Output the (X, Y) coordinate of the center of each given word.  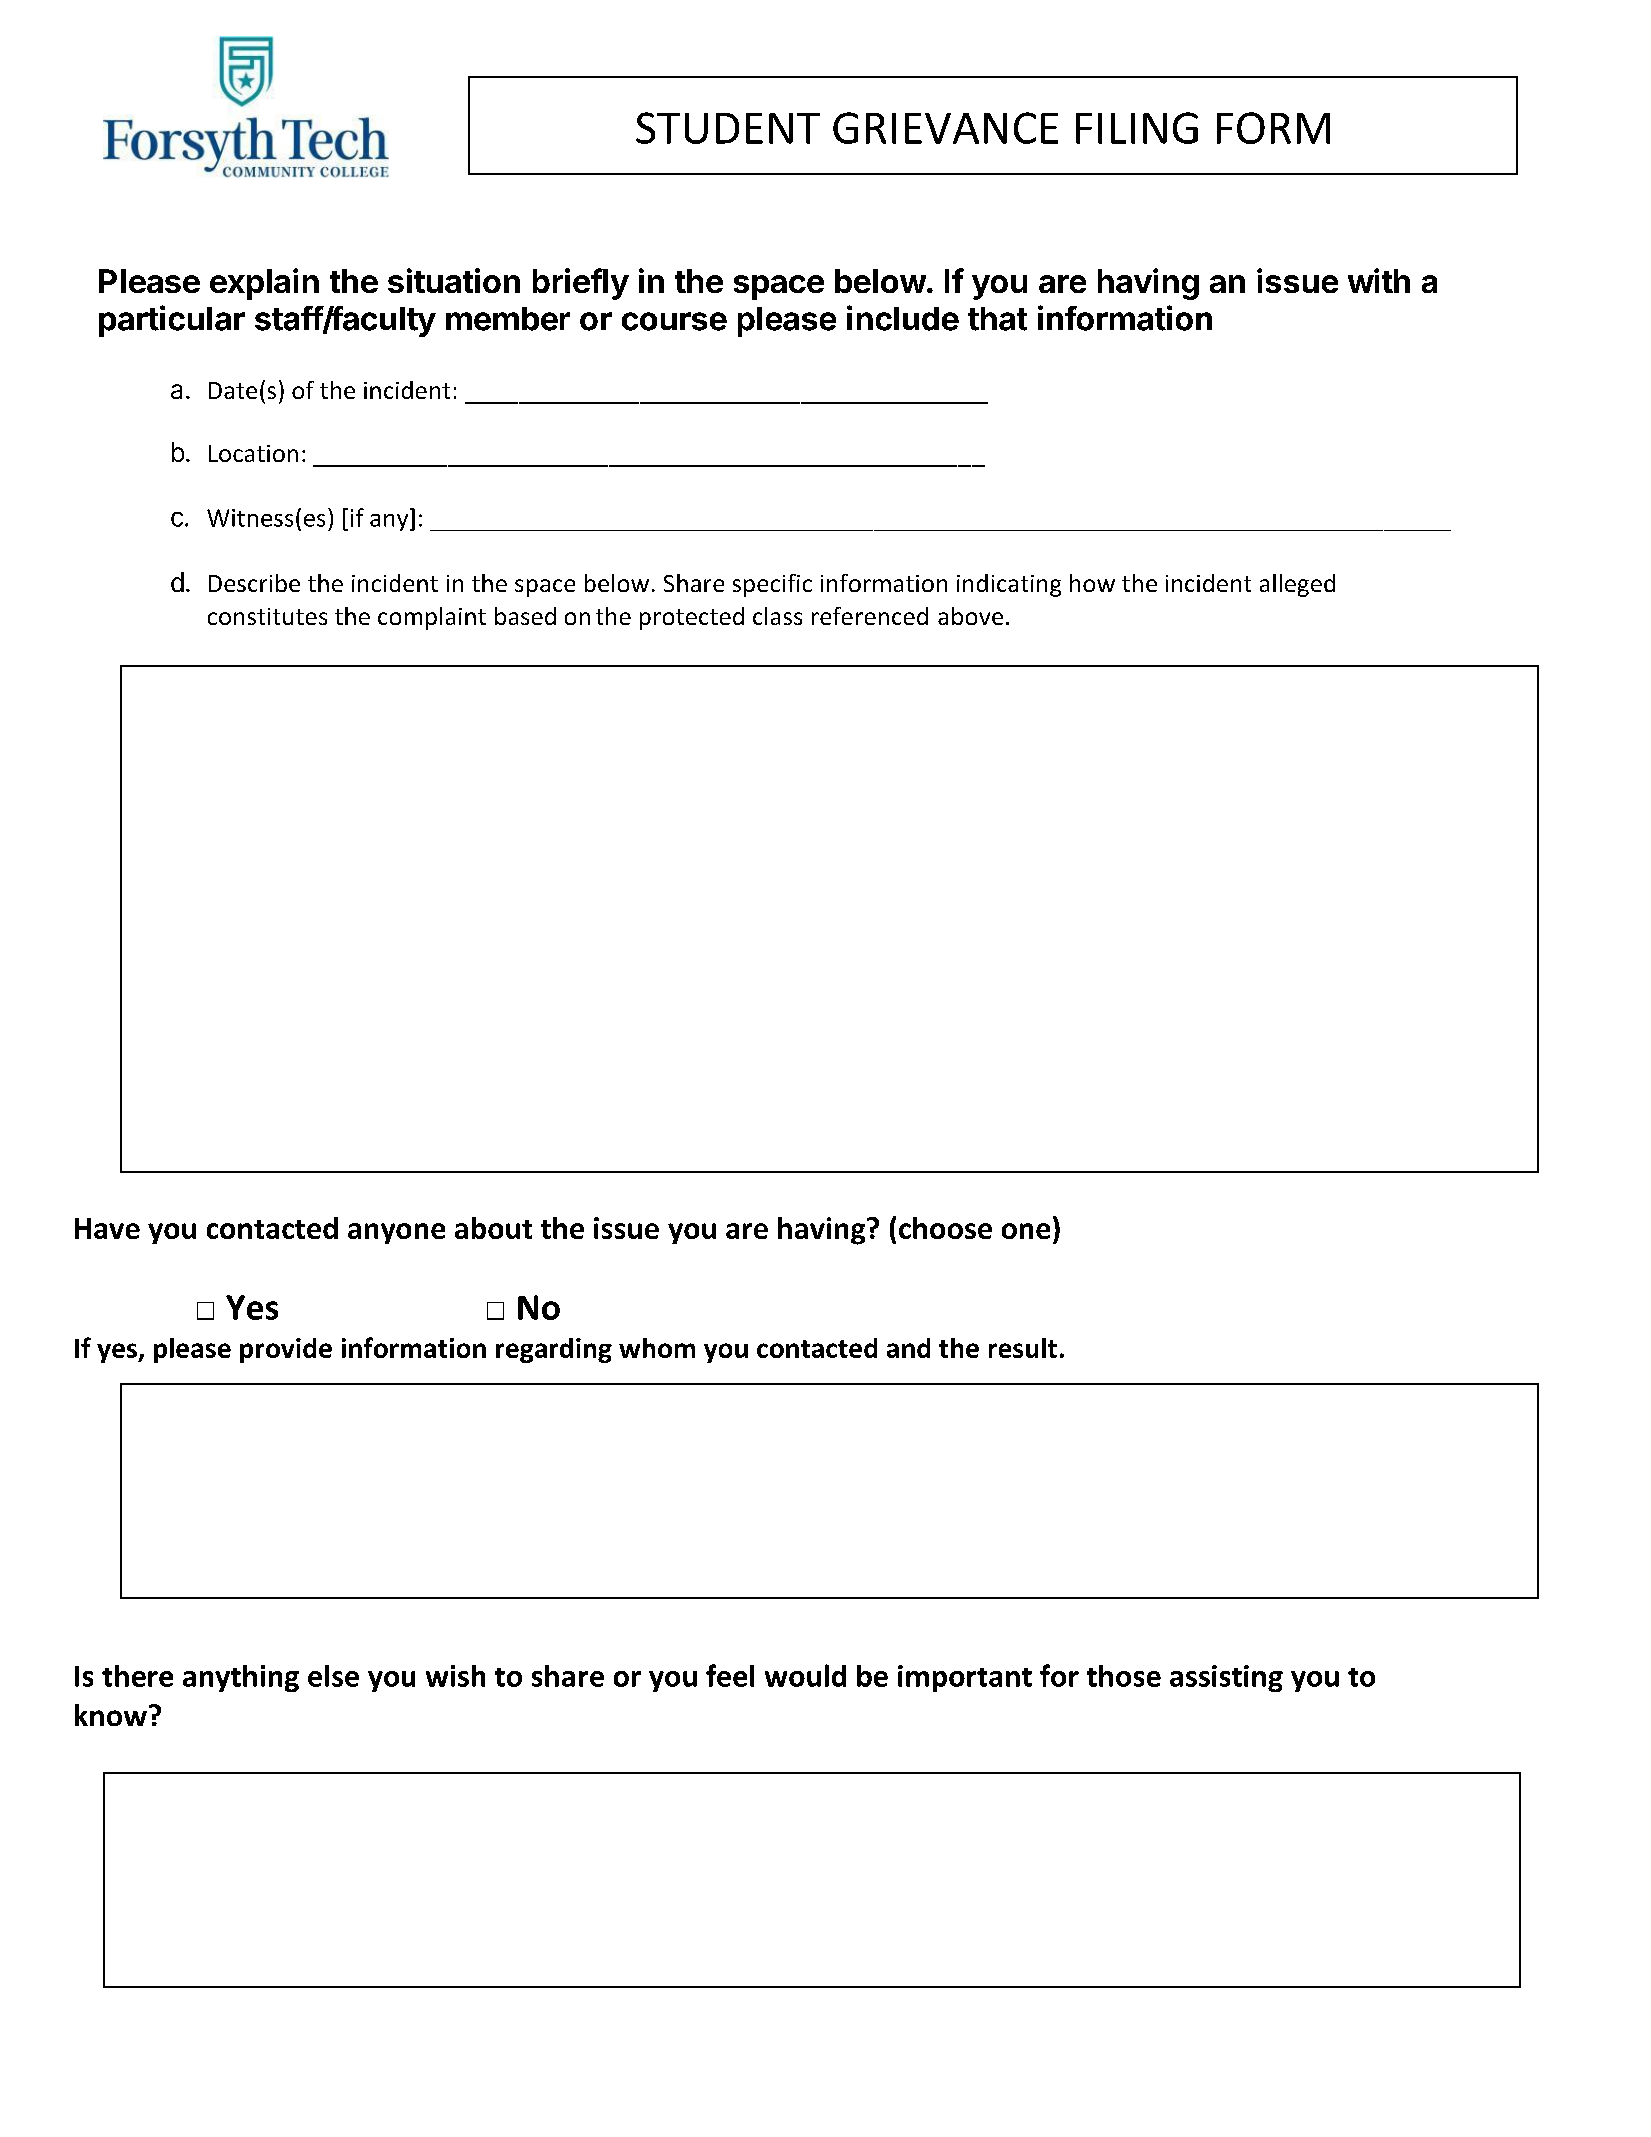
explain (264, 284)
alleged (1297, 585)
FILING (1137, 128)
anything (241, 1678)
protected (692, 618)
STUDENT (728, 128)
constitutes (267, 616)
